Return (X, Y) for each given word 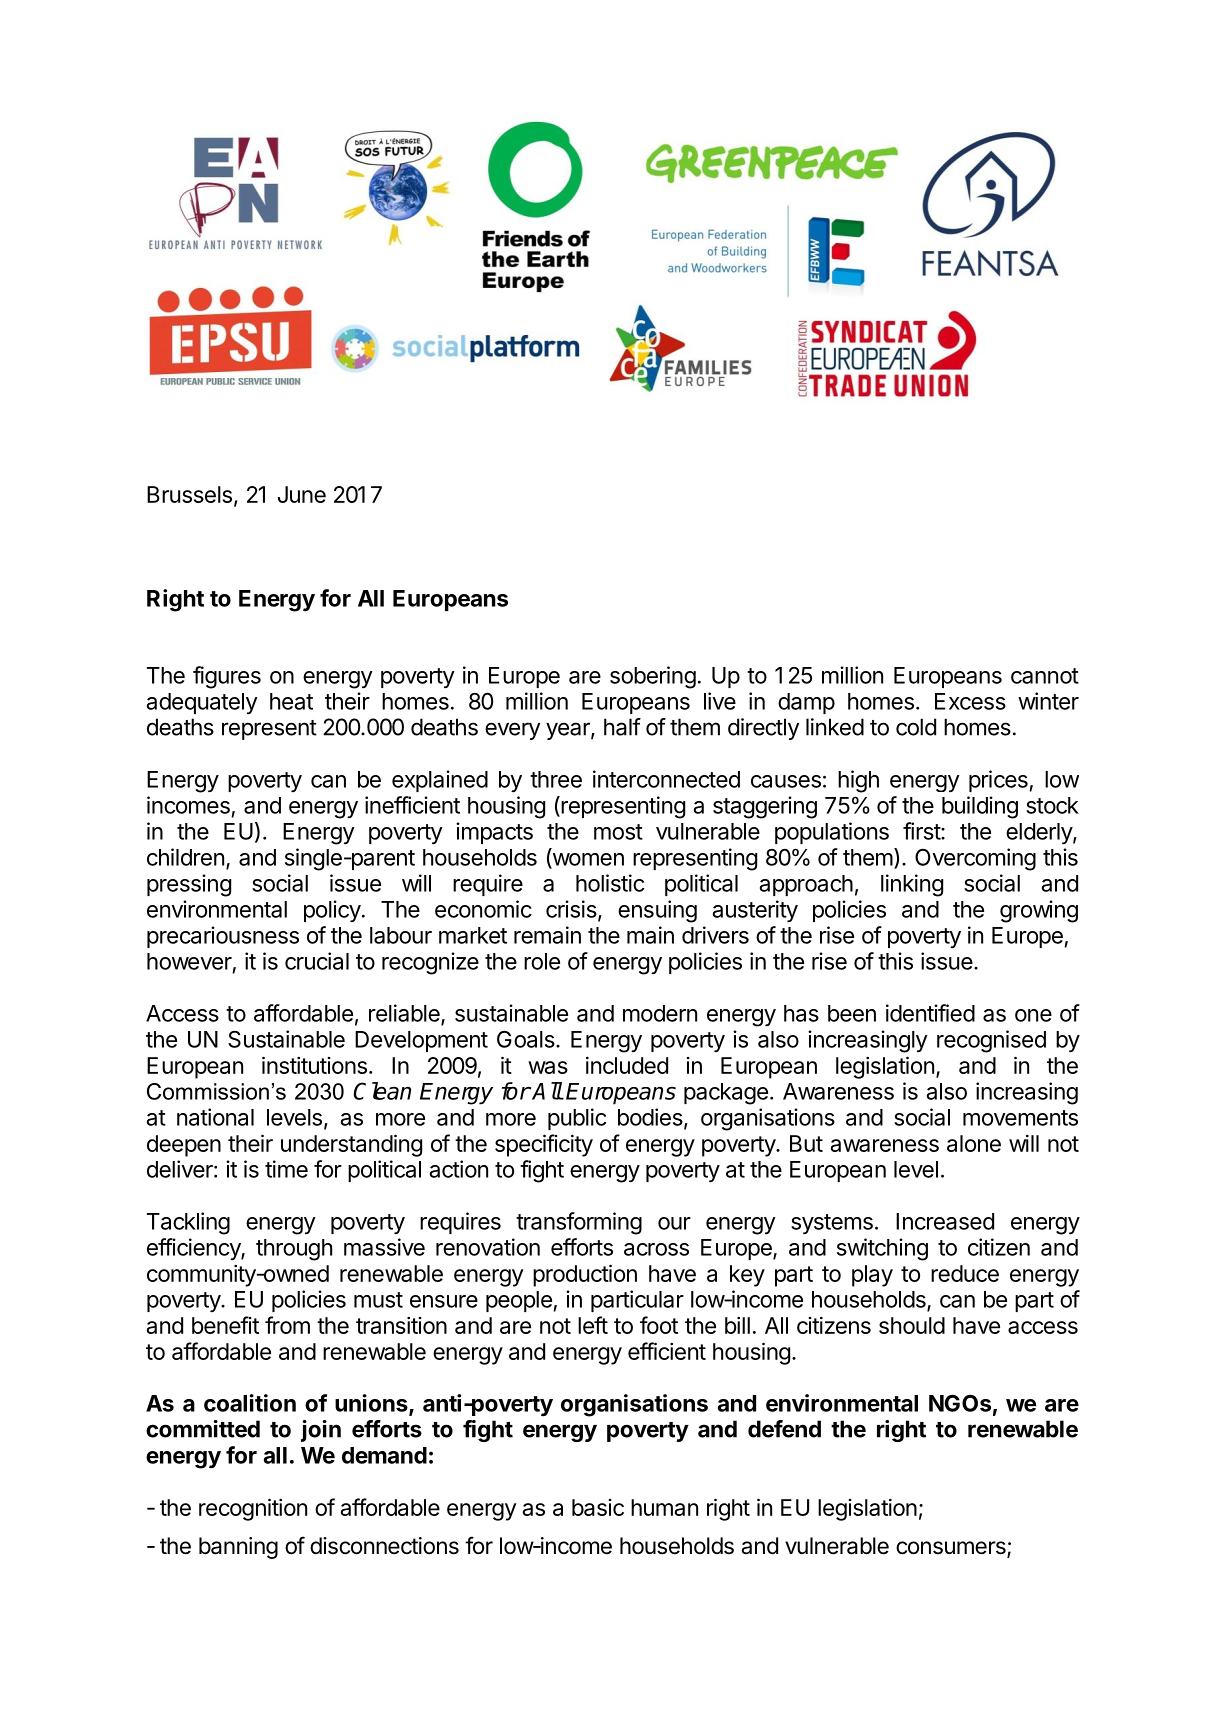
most (618, 832)
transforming (579, 1223)
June (302, 494)
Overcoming (975, 859)
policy (332, 911)
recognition (253, 1509)
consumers (952, 1549)
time (286, 1169)
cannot (1045, 676)
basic (598, 1507)
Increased (945, 1221)
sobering (653, 677)
